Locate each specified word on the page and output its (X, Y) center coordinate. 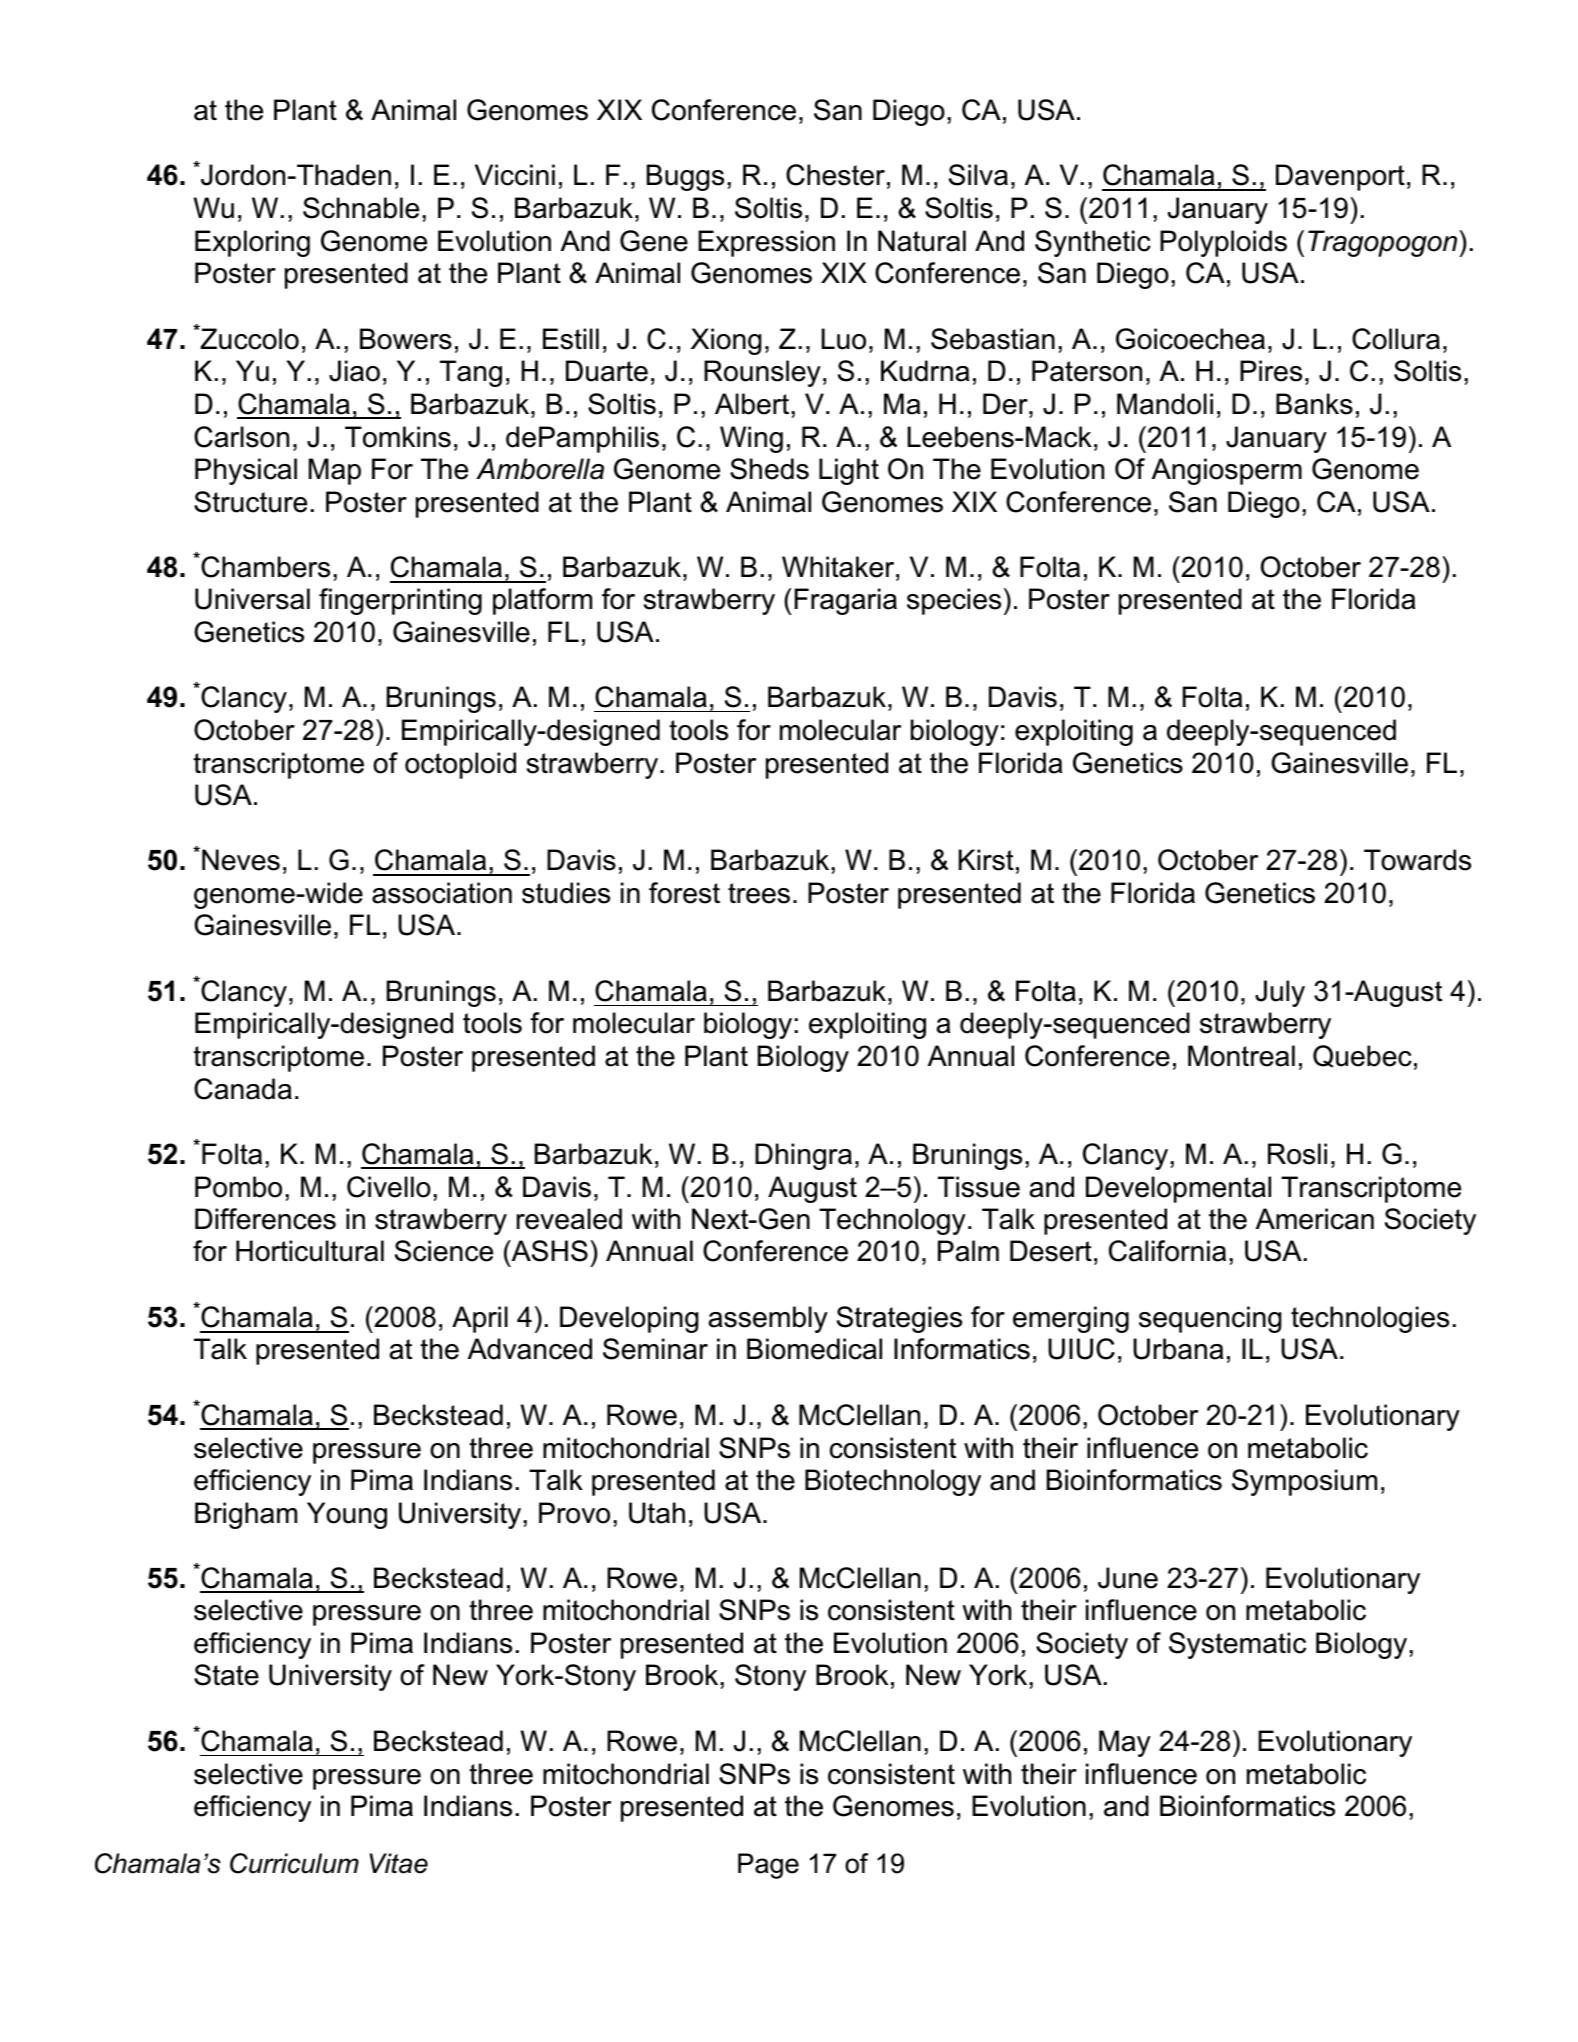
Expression (766, 243)
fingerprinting (400, 601)
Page (768, 1866)
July (1280, 993)
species (954, 601)
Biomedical (814, 1349)
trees (759, 893)
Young (347, 1515)
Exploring (252, 243)
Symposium (1304, 1482)
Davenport (1340, 177)
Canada (243, 1089)
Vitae (399, 1863)
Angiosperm (1227, 471)
